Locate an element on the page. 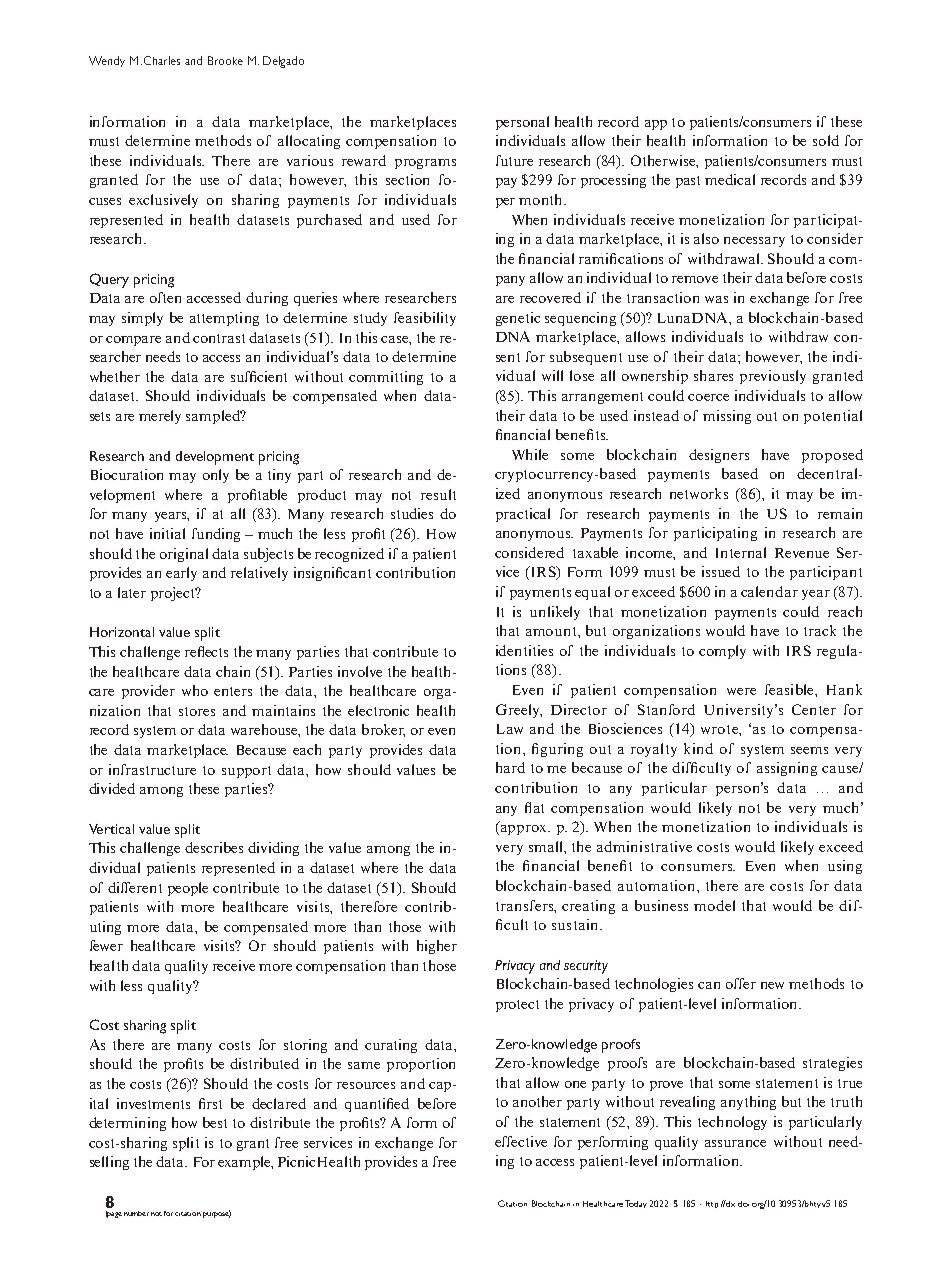 The height and width of the document is (1270, 952). comply is located at coordinates (722, 652).
